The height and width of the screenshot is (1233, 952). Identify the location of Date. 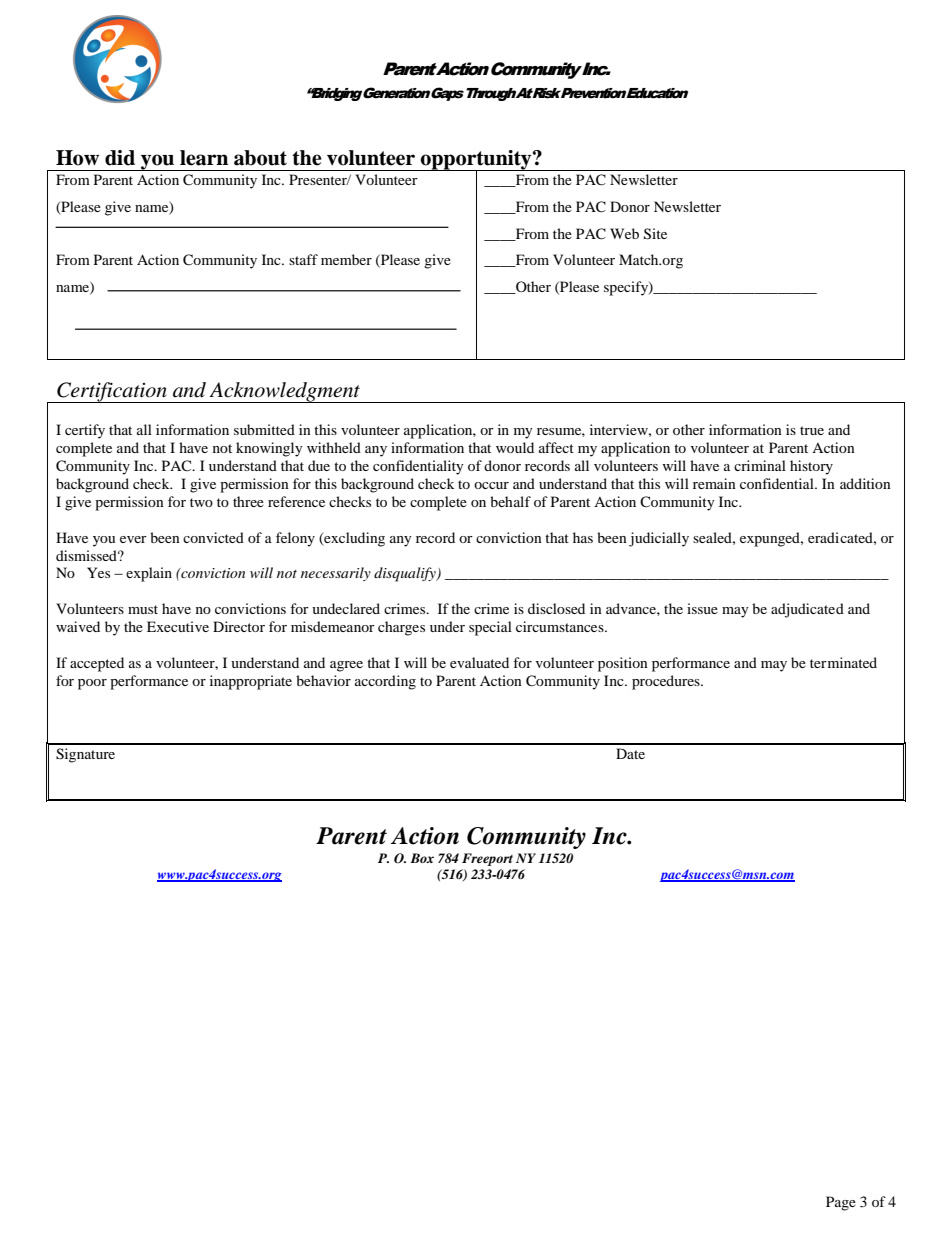
(630, 753).
